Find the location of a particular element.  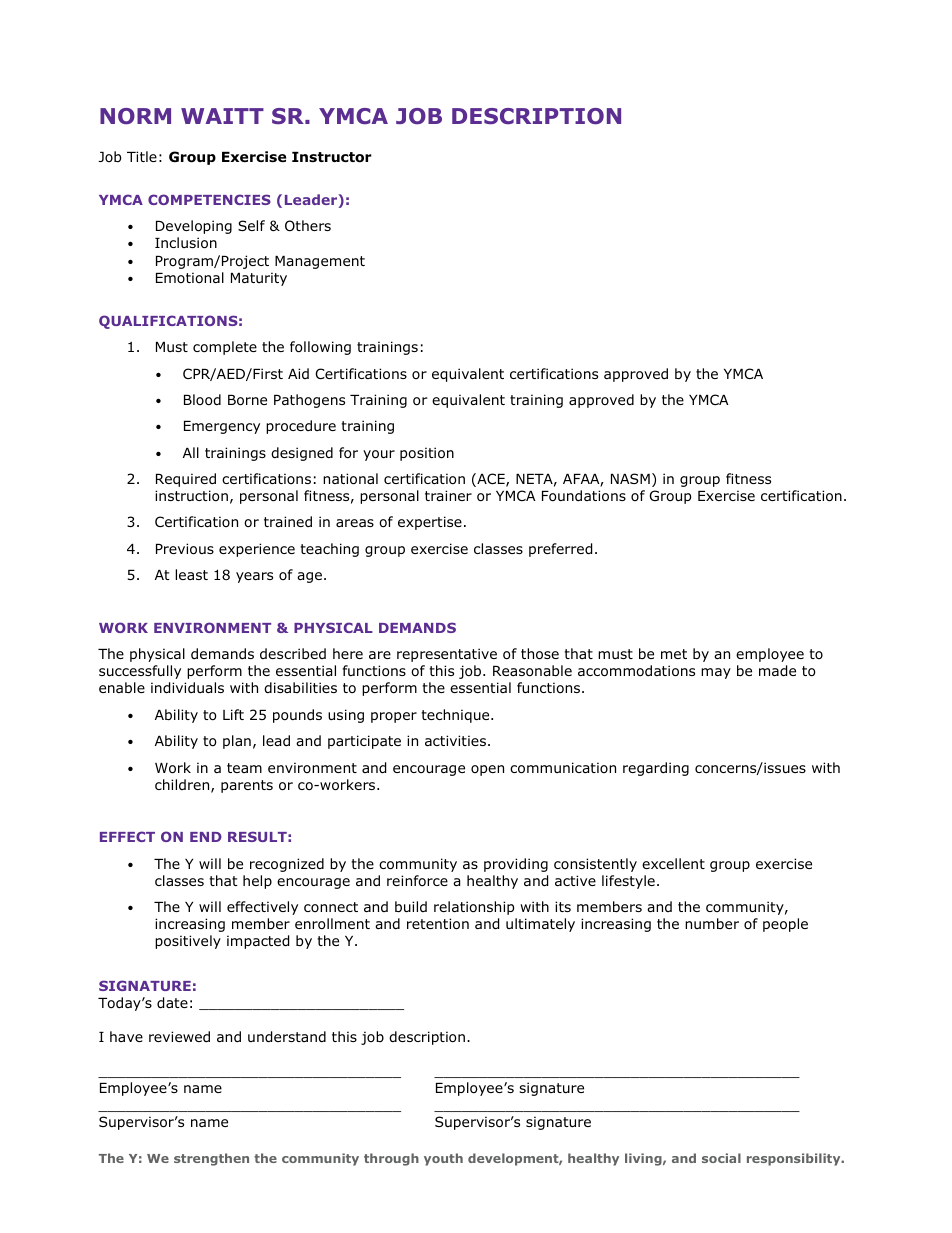

Required is located at coordinates (186, 480).
